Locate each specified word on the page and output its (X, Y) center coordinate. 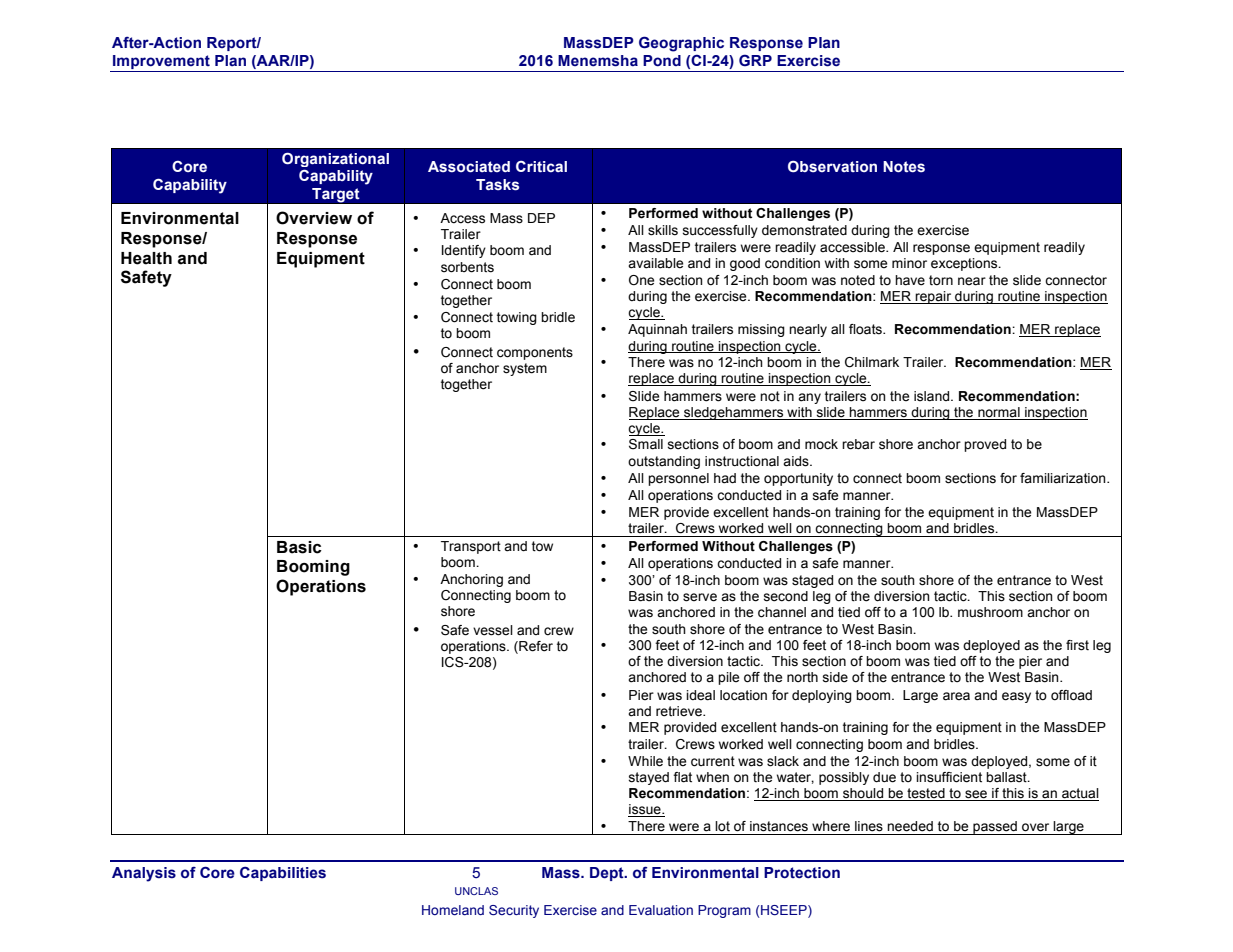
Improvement (161, 63)
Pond (662, 60)
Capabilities (283, 874)
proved (985, 445)
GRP (755, 60)
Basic (299, 547)
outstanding (664, 462)
